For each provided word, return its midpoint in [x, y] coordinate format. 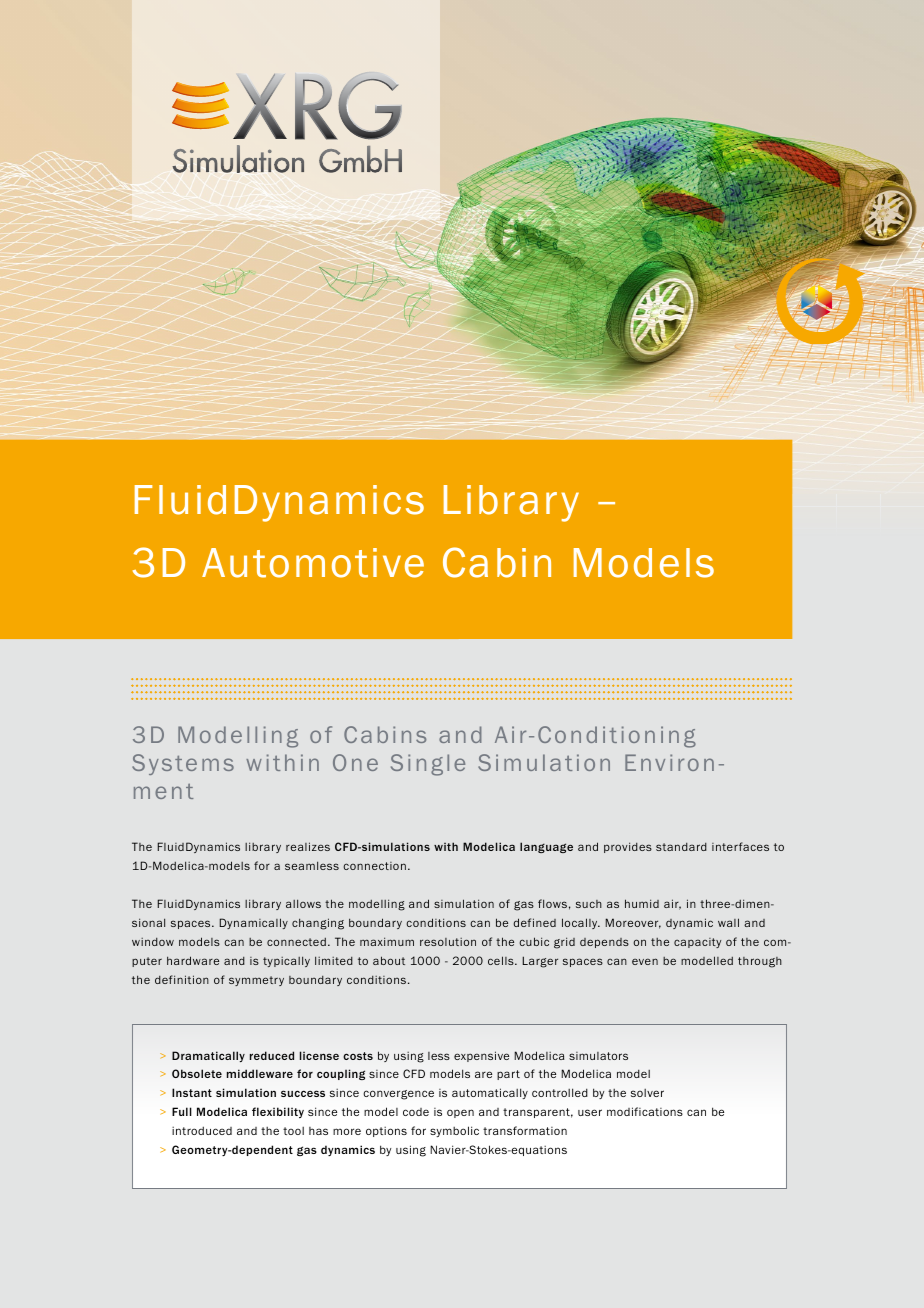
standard [681, 847]
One [355, 762]
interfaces [740, 846]
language [546, 847]
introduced [202, 1130]
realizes [308, 846]
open [460, 1113]
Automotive [313, 563]
